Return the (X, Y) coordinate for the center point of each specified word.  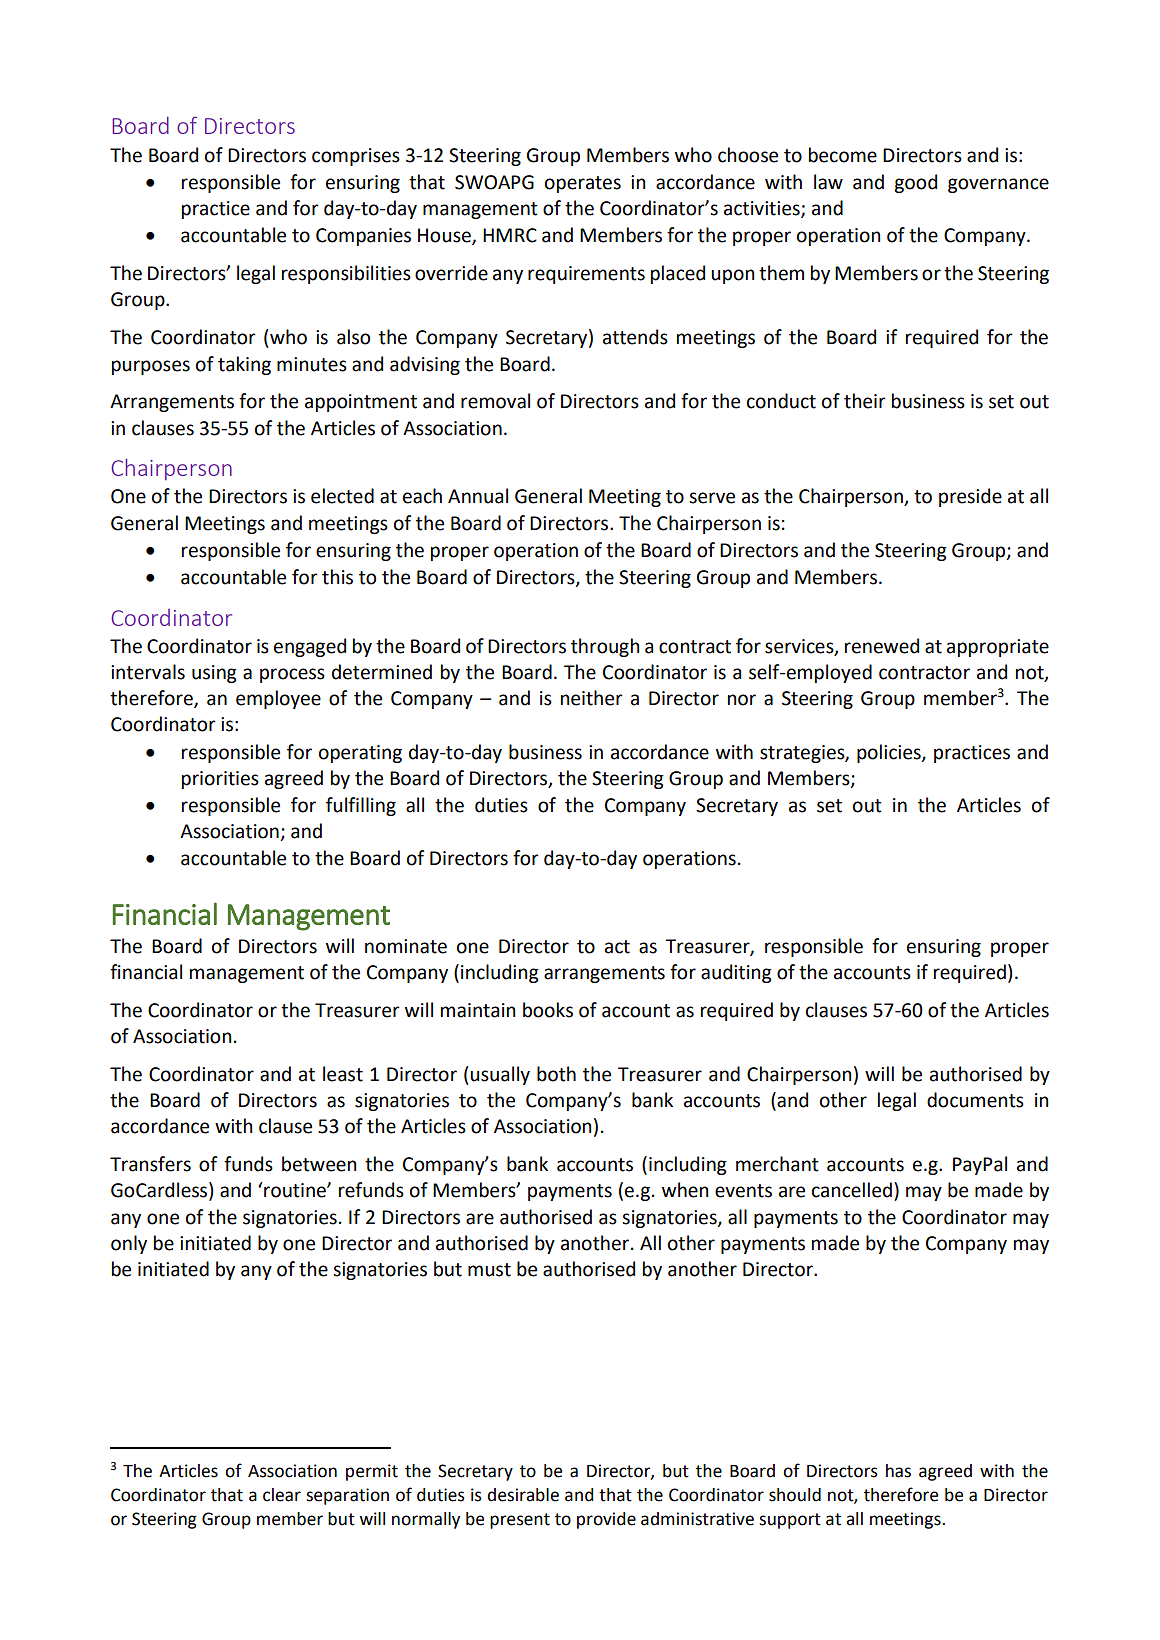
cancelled (852, 1190)
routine (296, 1190)
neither (592, 698)
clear (282, 1495)
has (898, 1471)
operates (583, 184)
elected (342, 496)
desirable (523, 1495)
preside (970, 497)
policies (890, 753)
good (915, 183)
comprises (356, 157)
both (556, 1074)
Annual (478, 496)
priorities (220, 780)
